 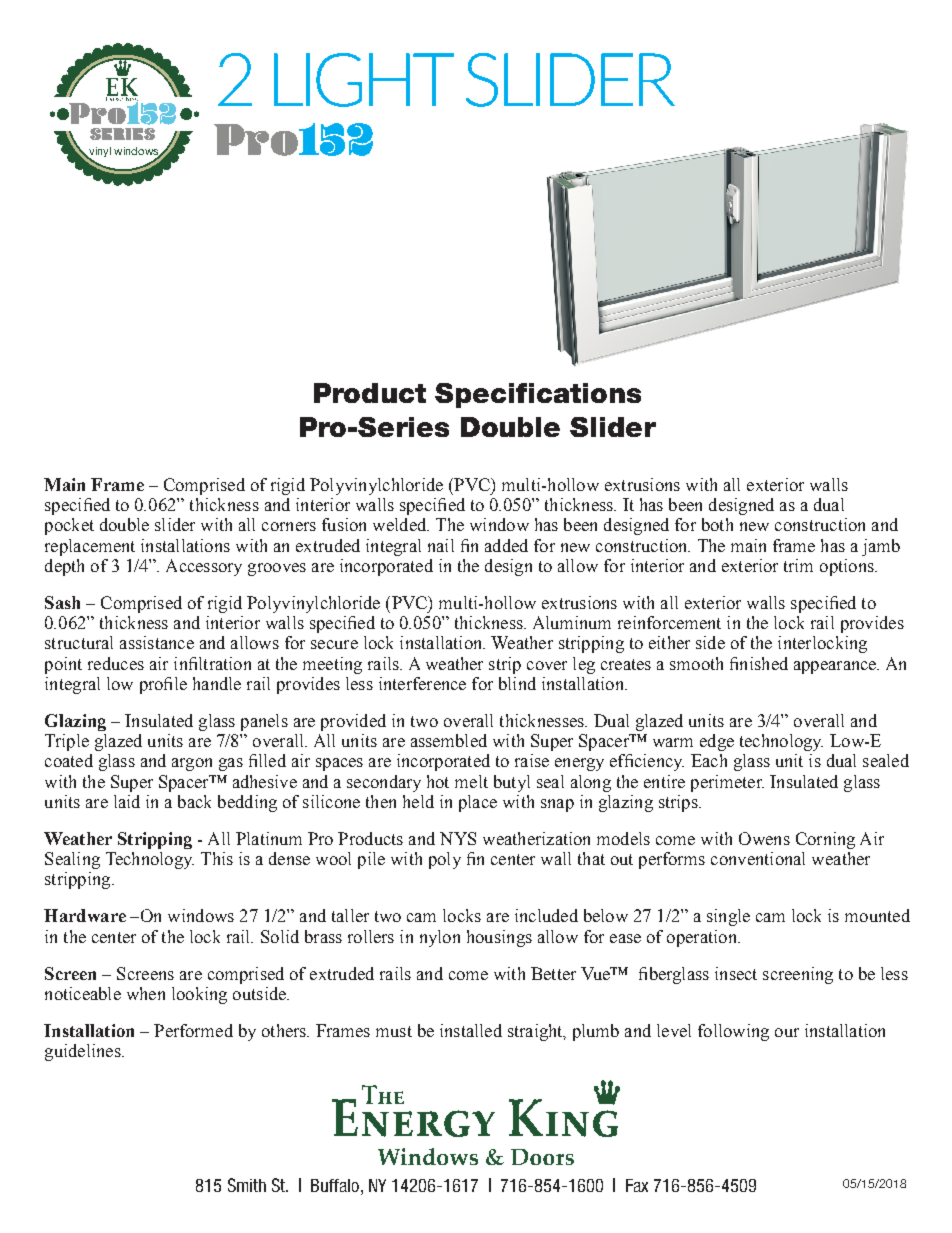 I want to click on welded, so click(x=401, y=524).
